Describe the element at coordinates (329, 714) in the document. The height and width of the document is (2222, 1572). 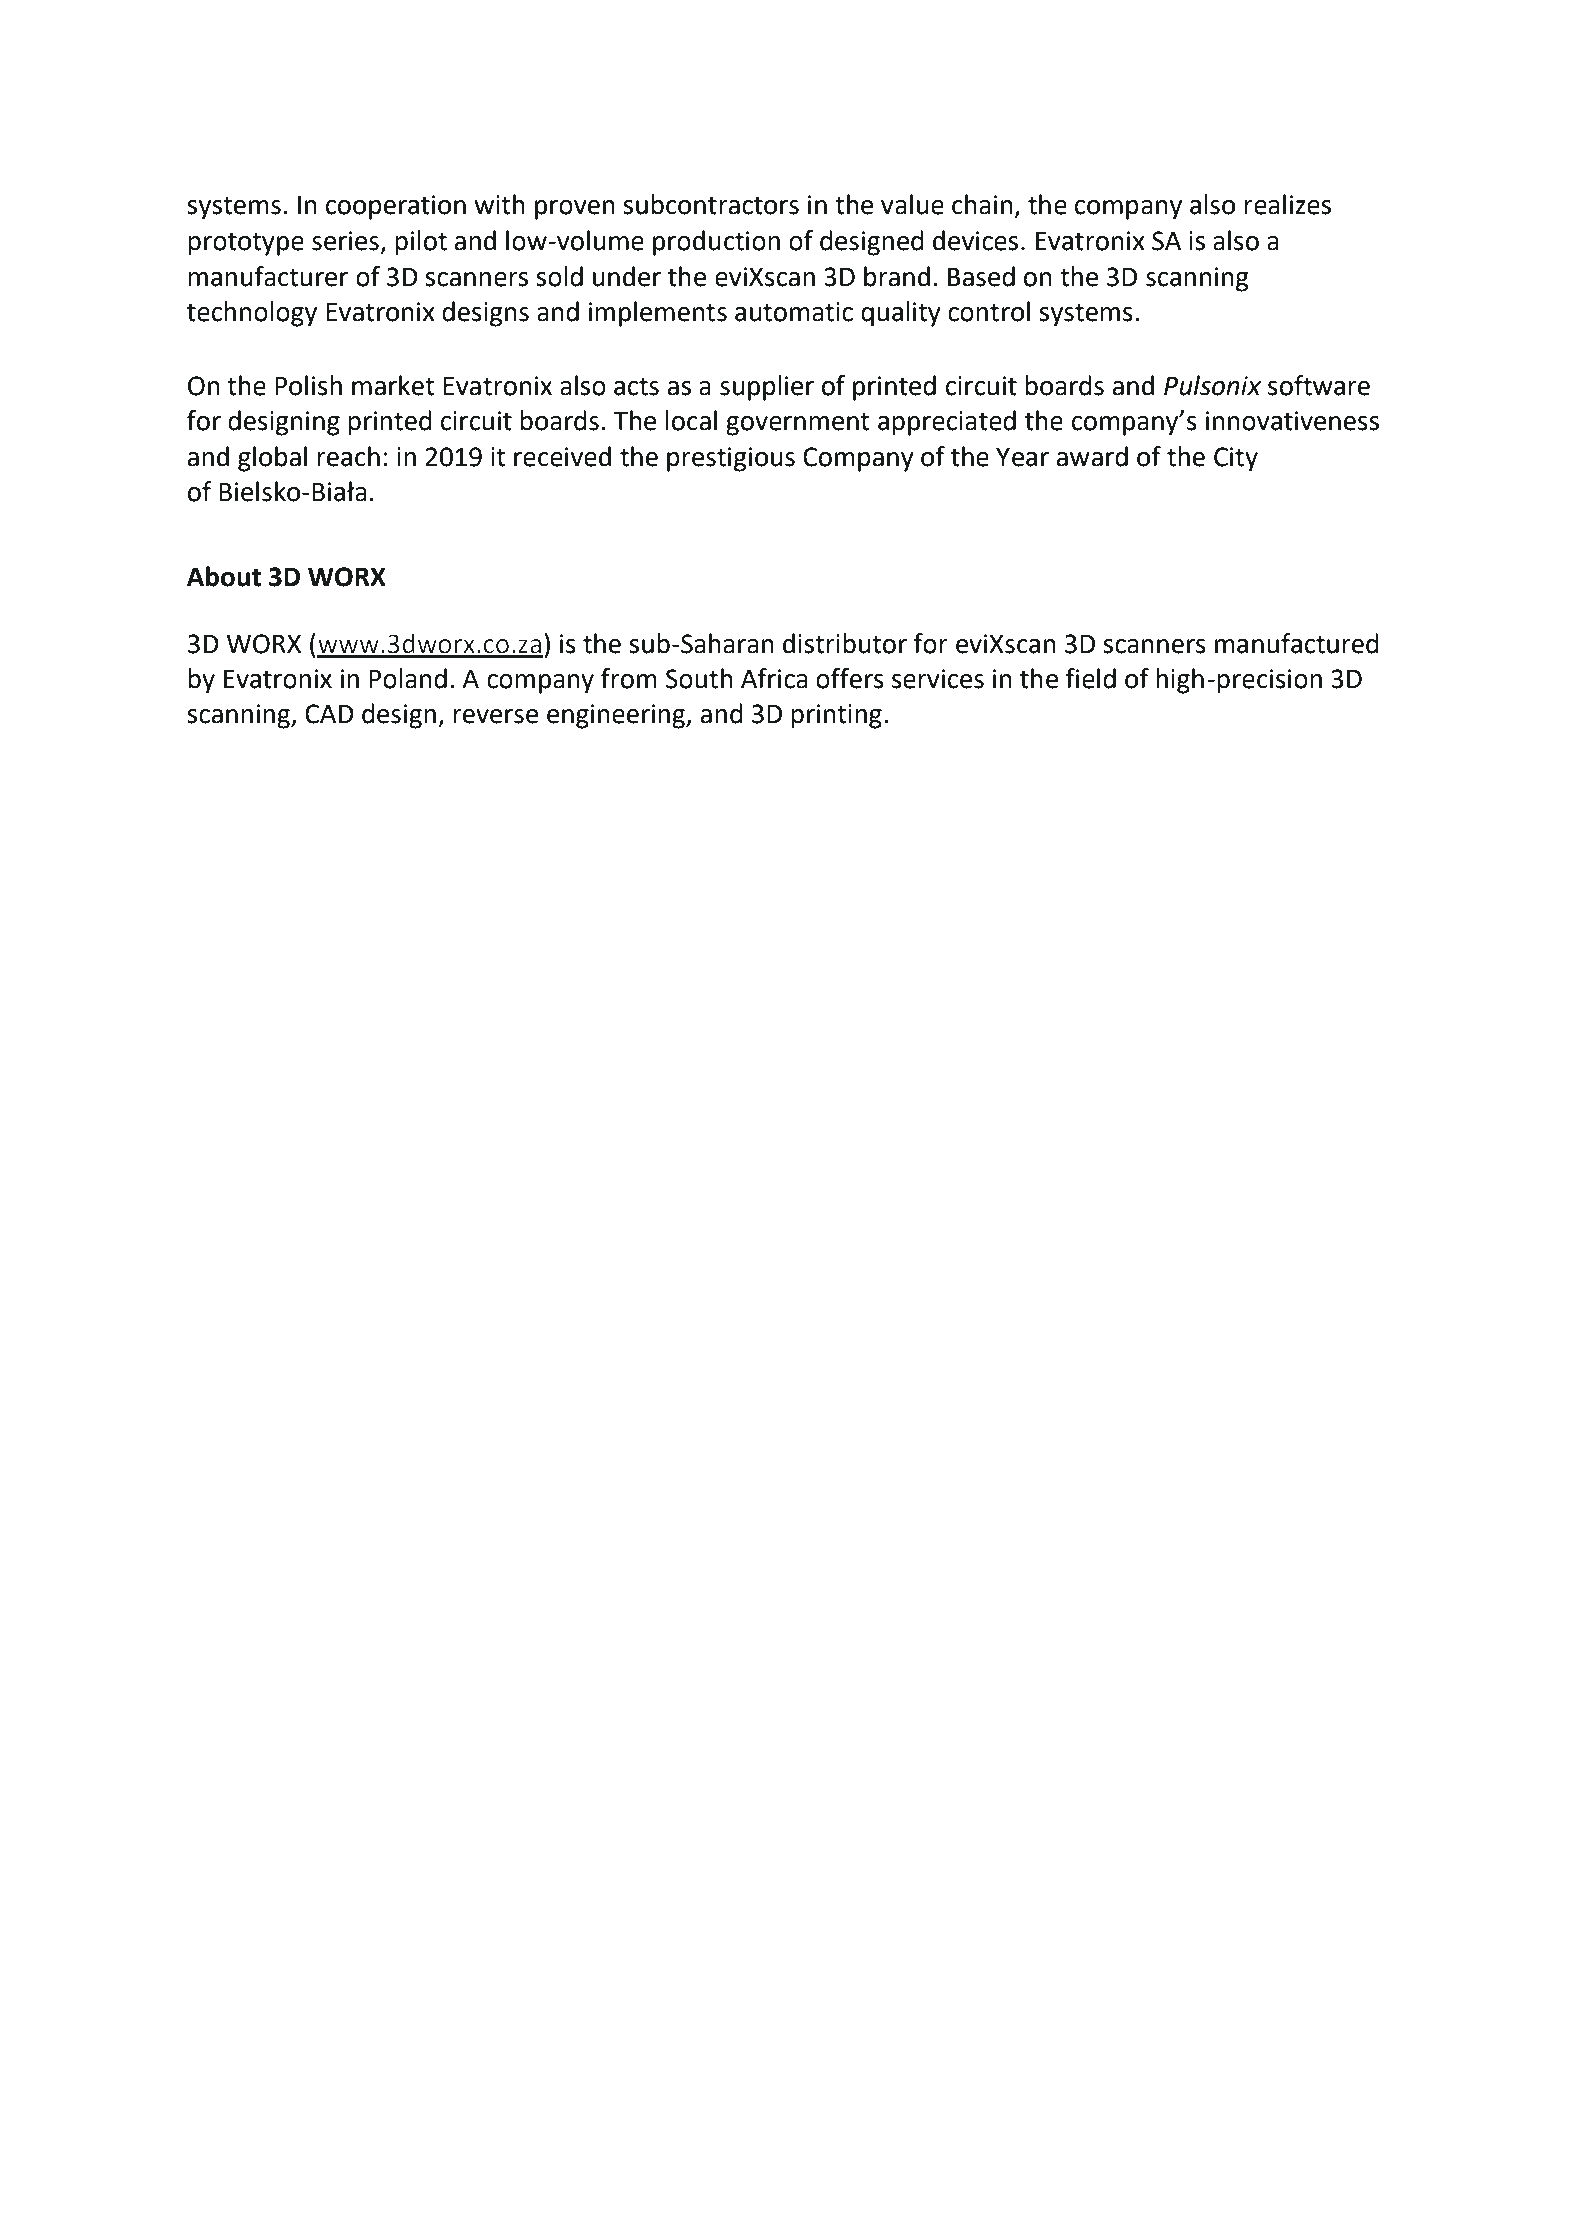
I see `CAD` at that location.
